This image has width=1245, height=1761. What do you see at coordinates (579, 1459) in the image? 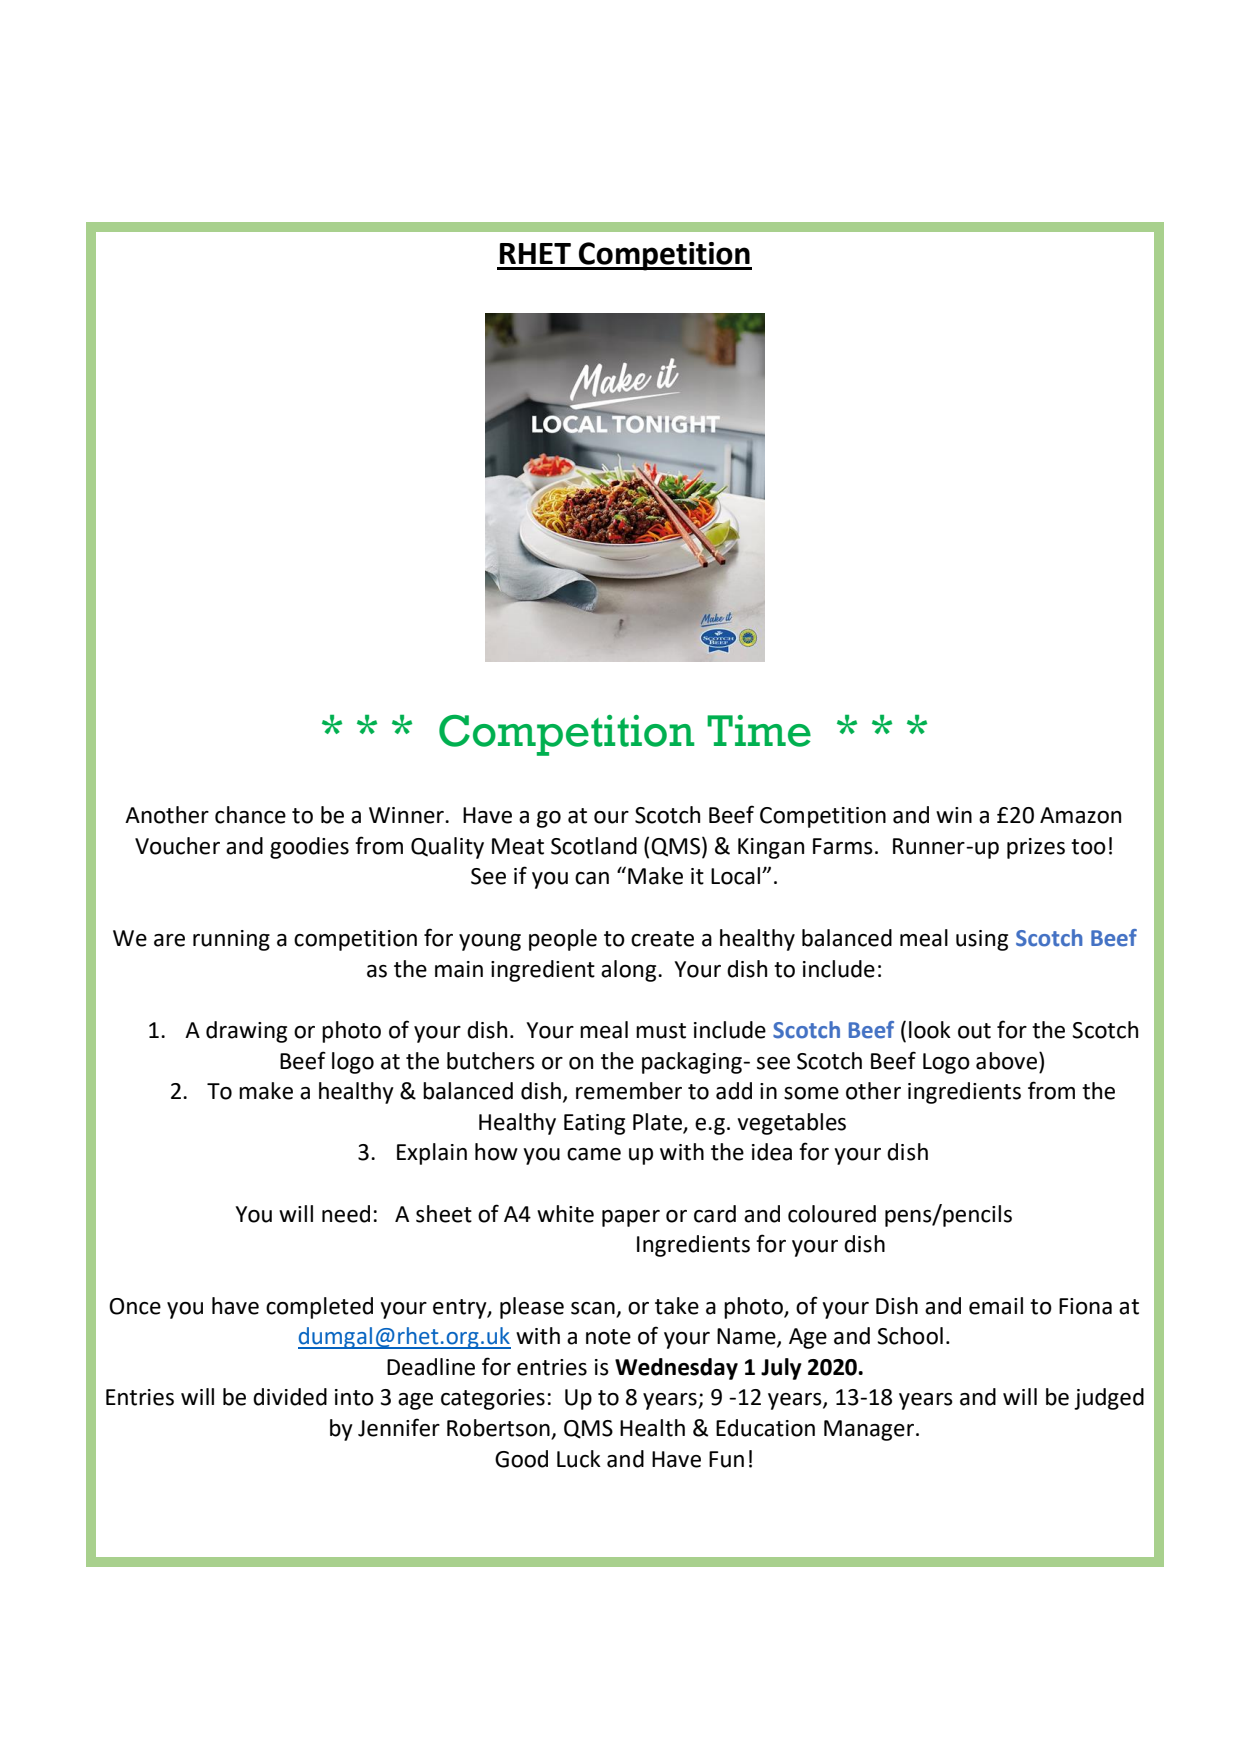
I see `Luck` at bounding box center [579, 1459].
